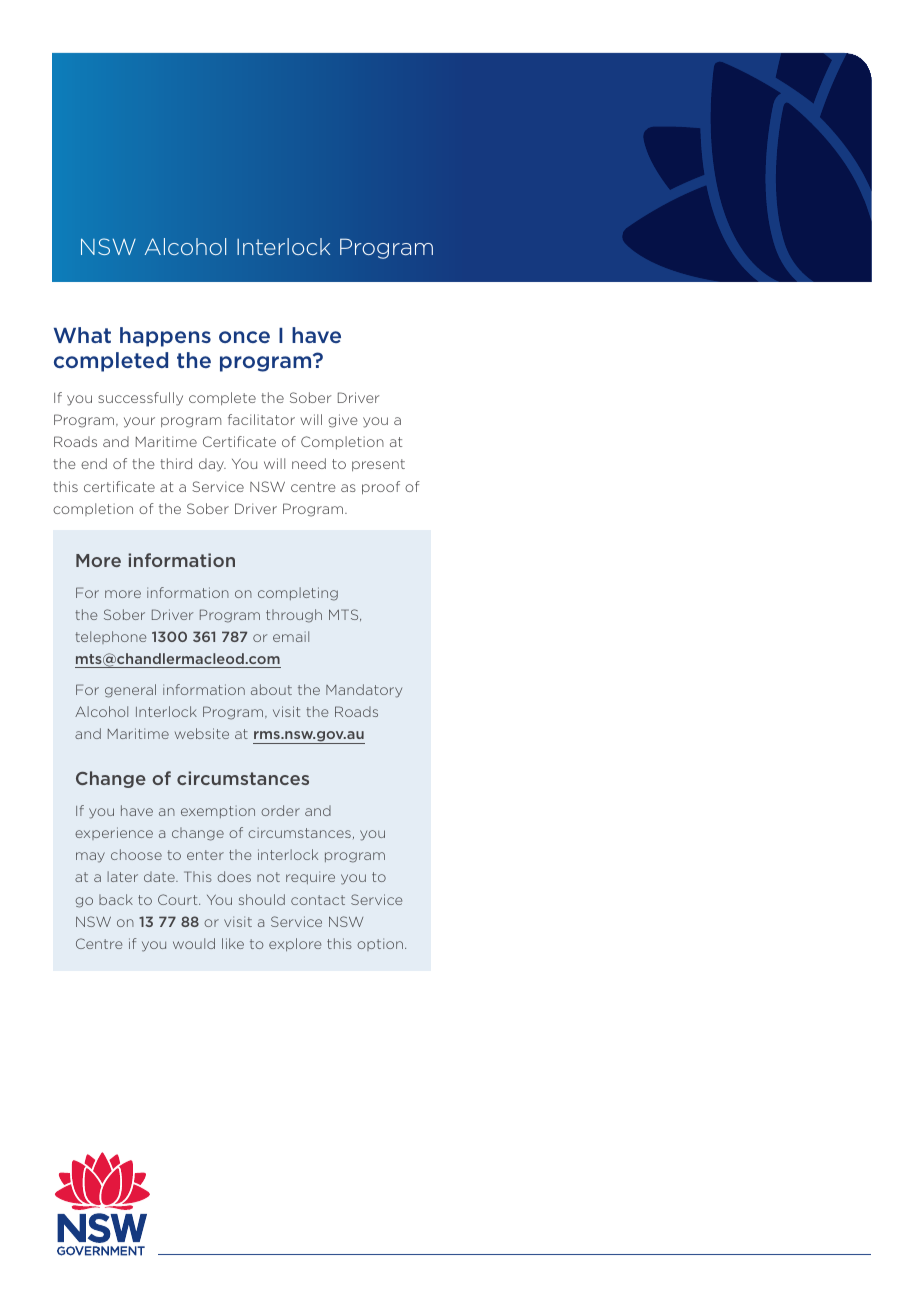  What do you see at coordinates (218, 812) in the page?
I see `exemption` at bounding box center [218, 812].
